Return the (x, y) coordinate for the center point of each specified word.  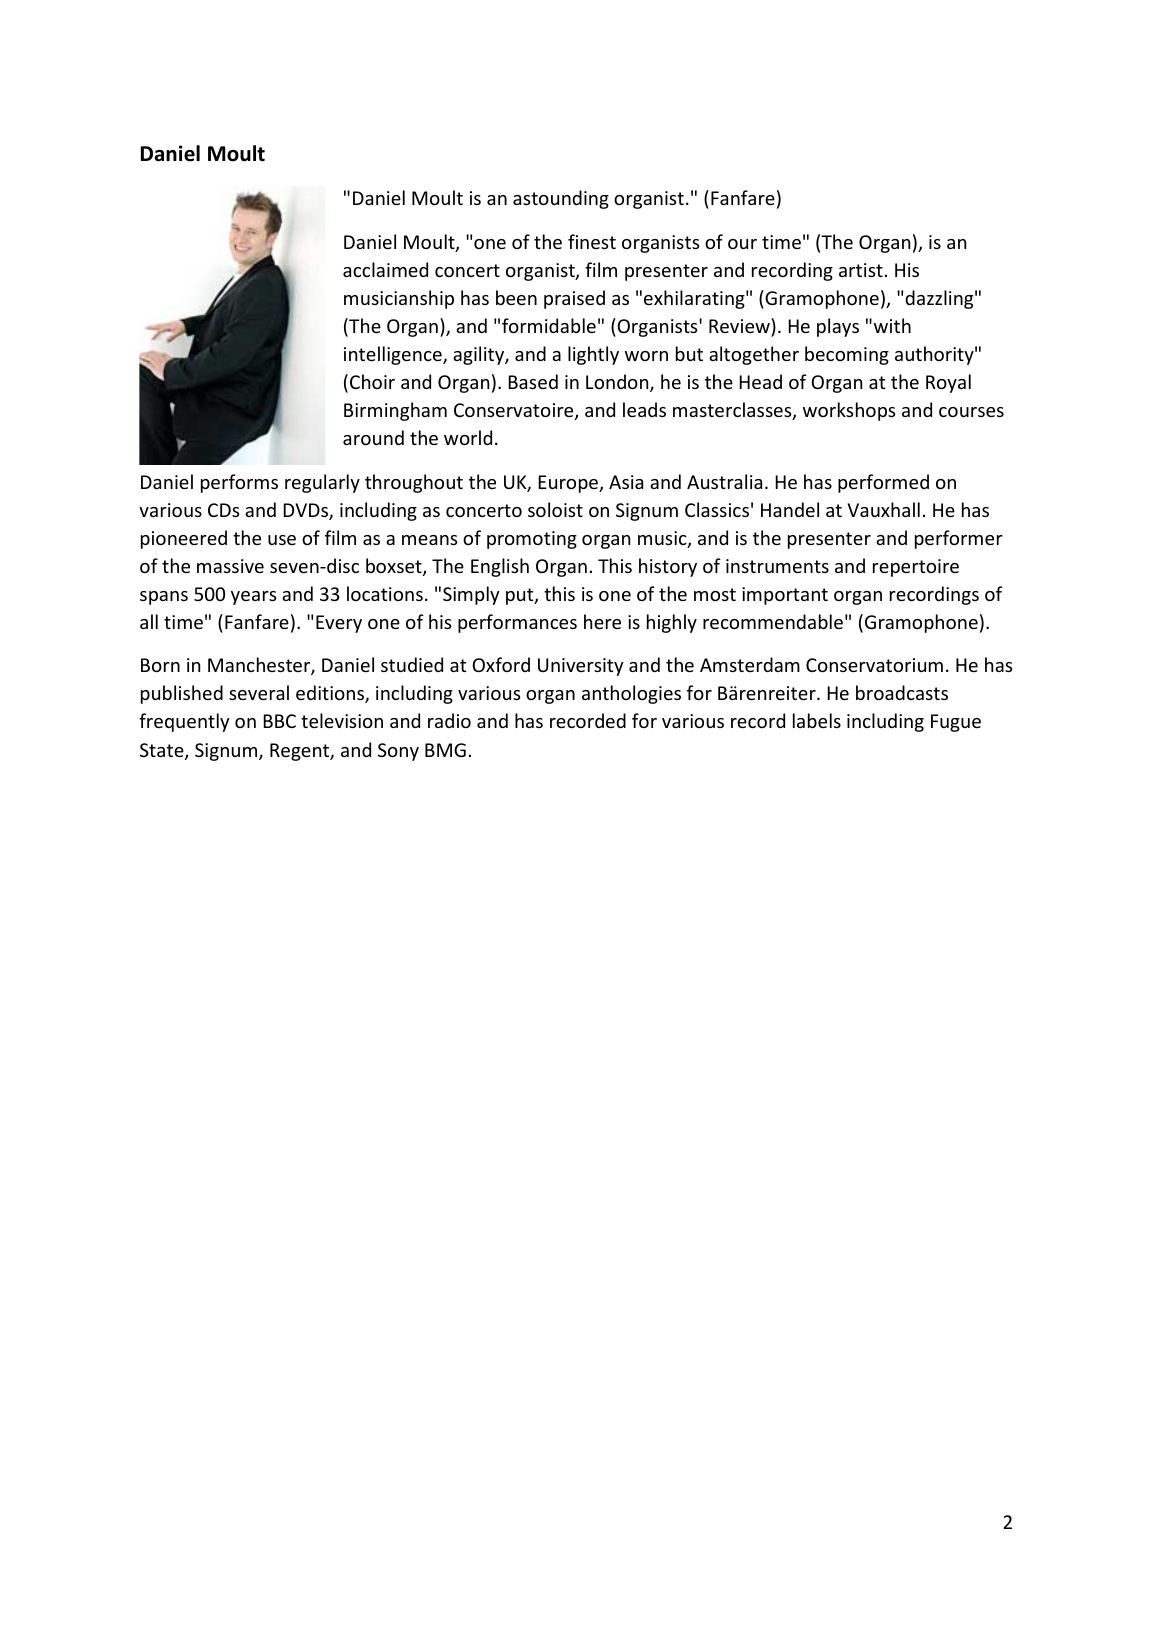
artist (861, 270)
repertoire (916, 568)
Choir (372, 381)
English (500, 567)
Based (533, 381)
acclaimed (385, 269)
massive (230, 566)
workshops (849, 411)
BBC (279, 721)
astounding (561, 199)
